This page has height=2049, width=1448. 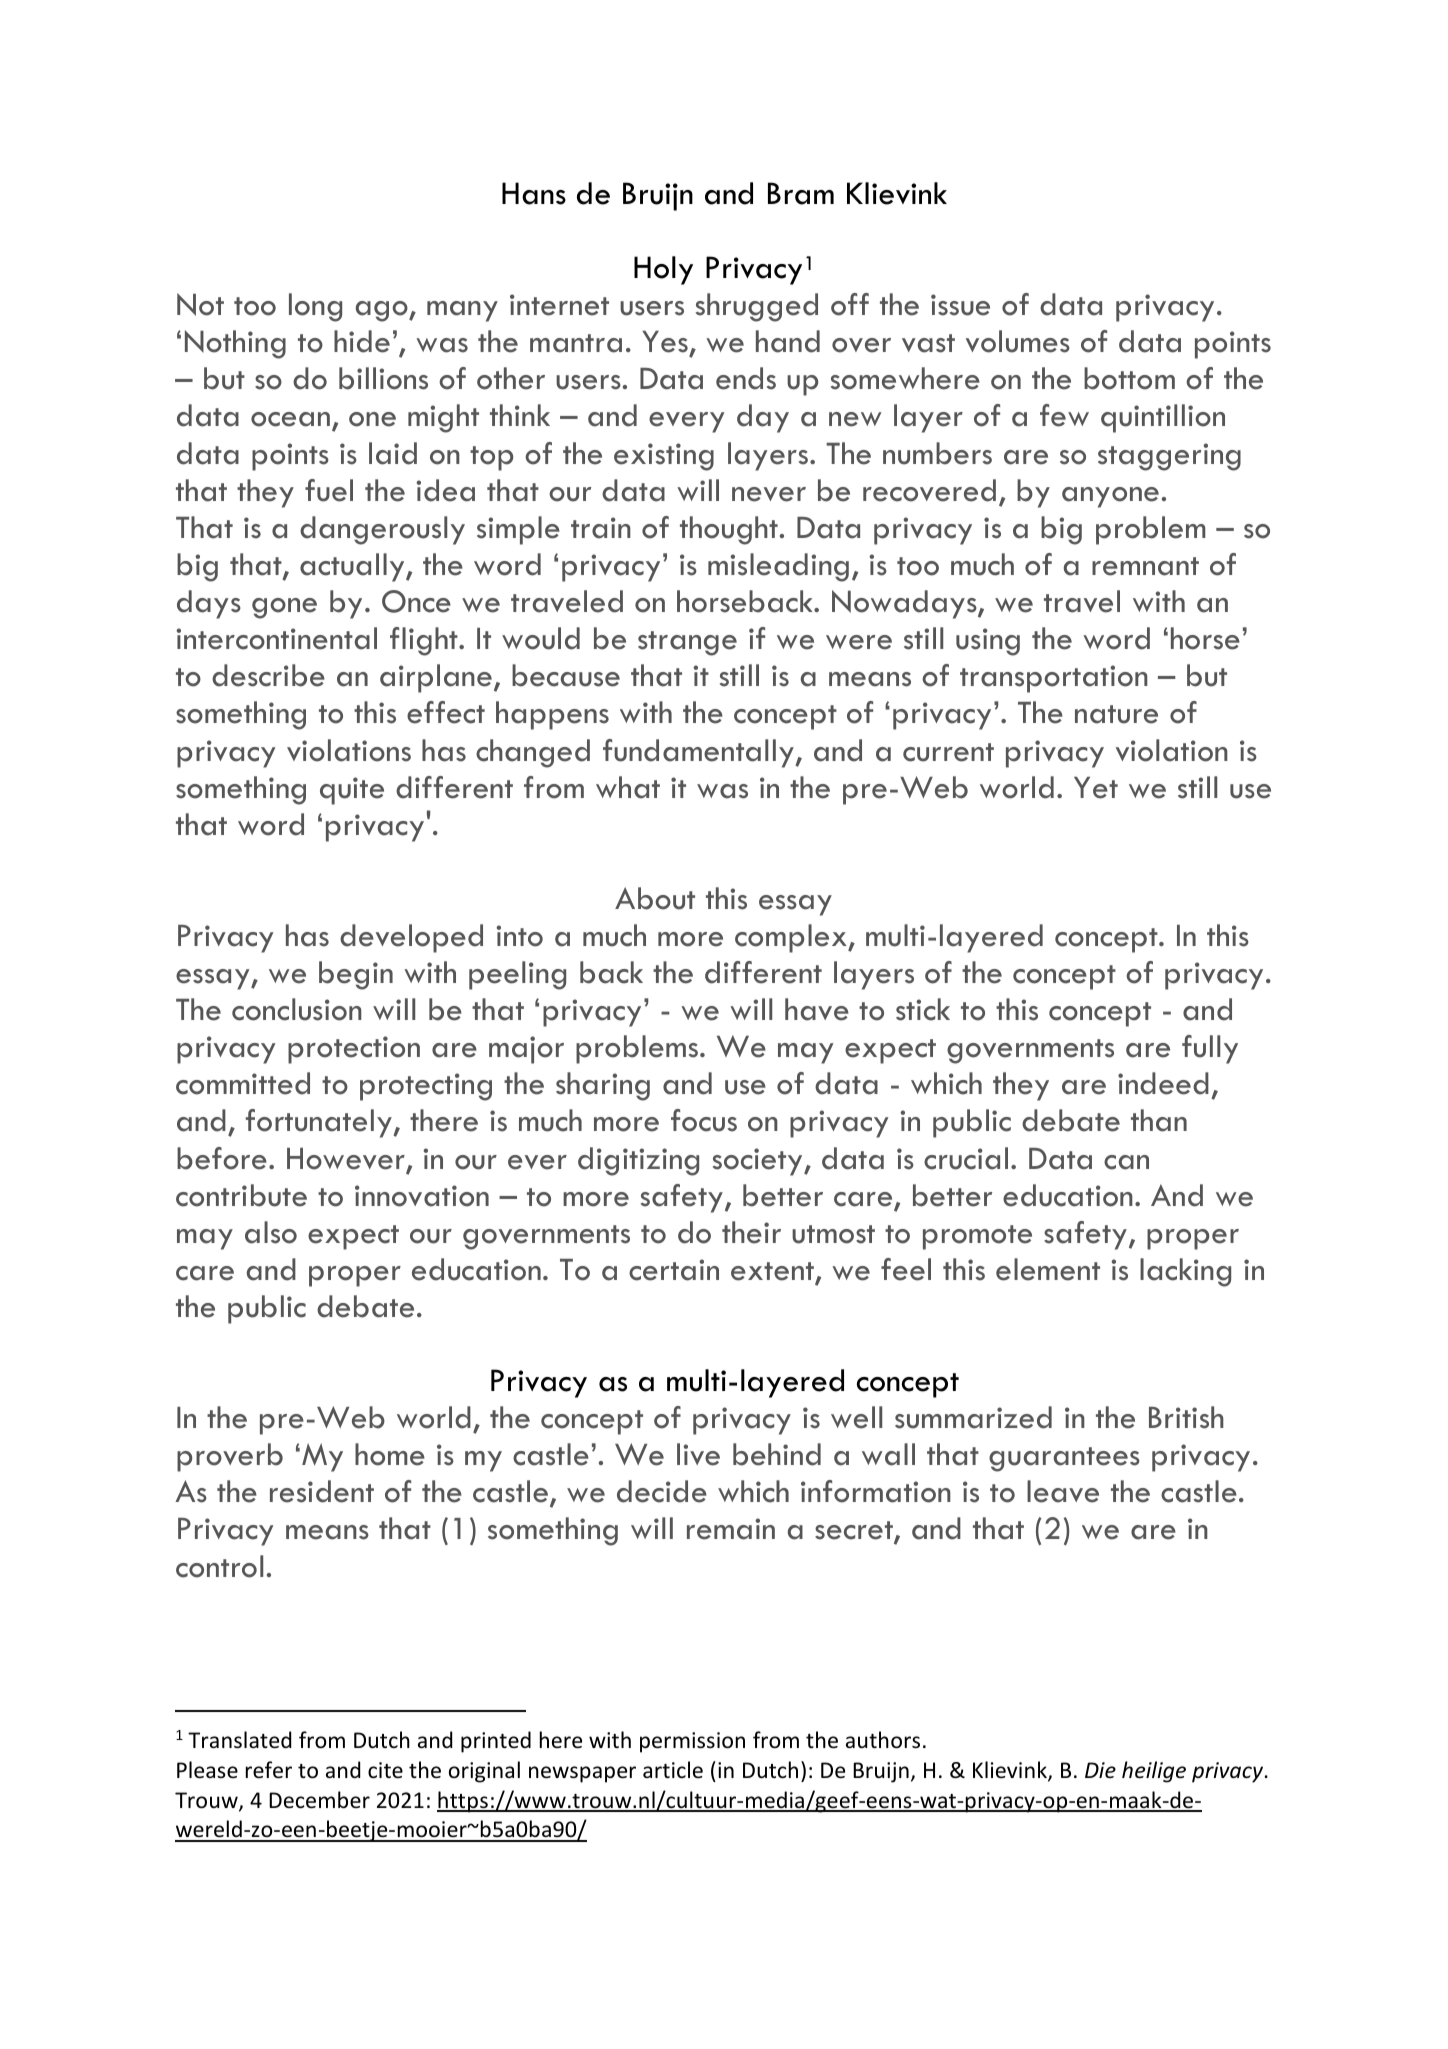 I want to click on guarantees, so click(x=1064, y=1459).
